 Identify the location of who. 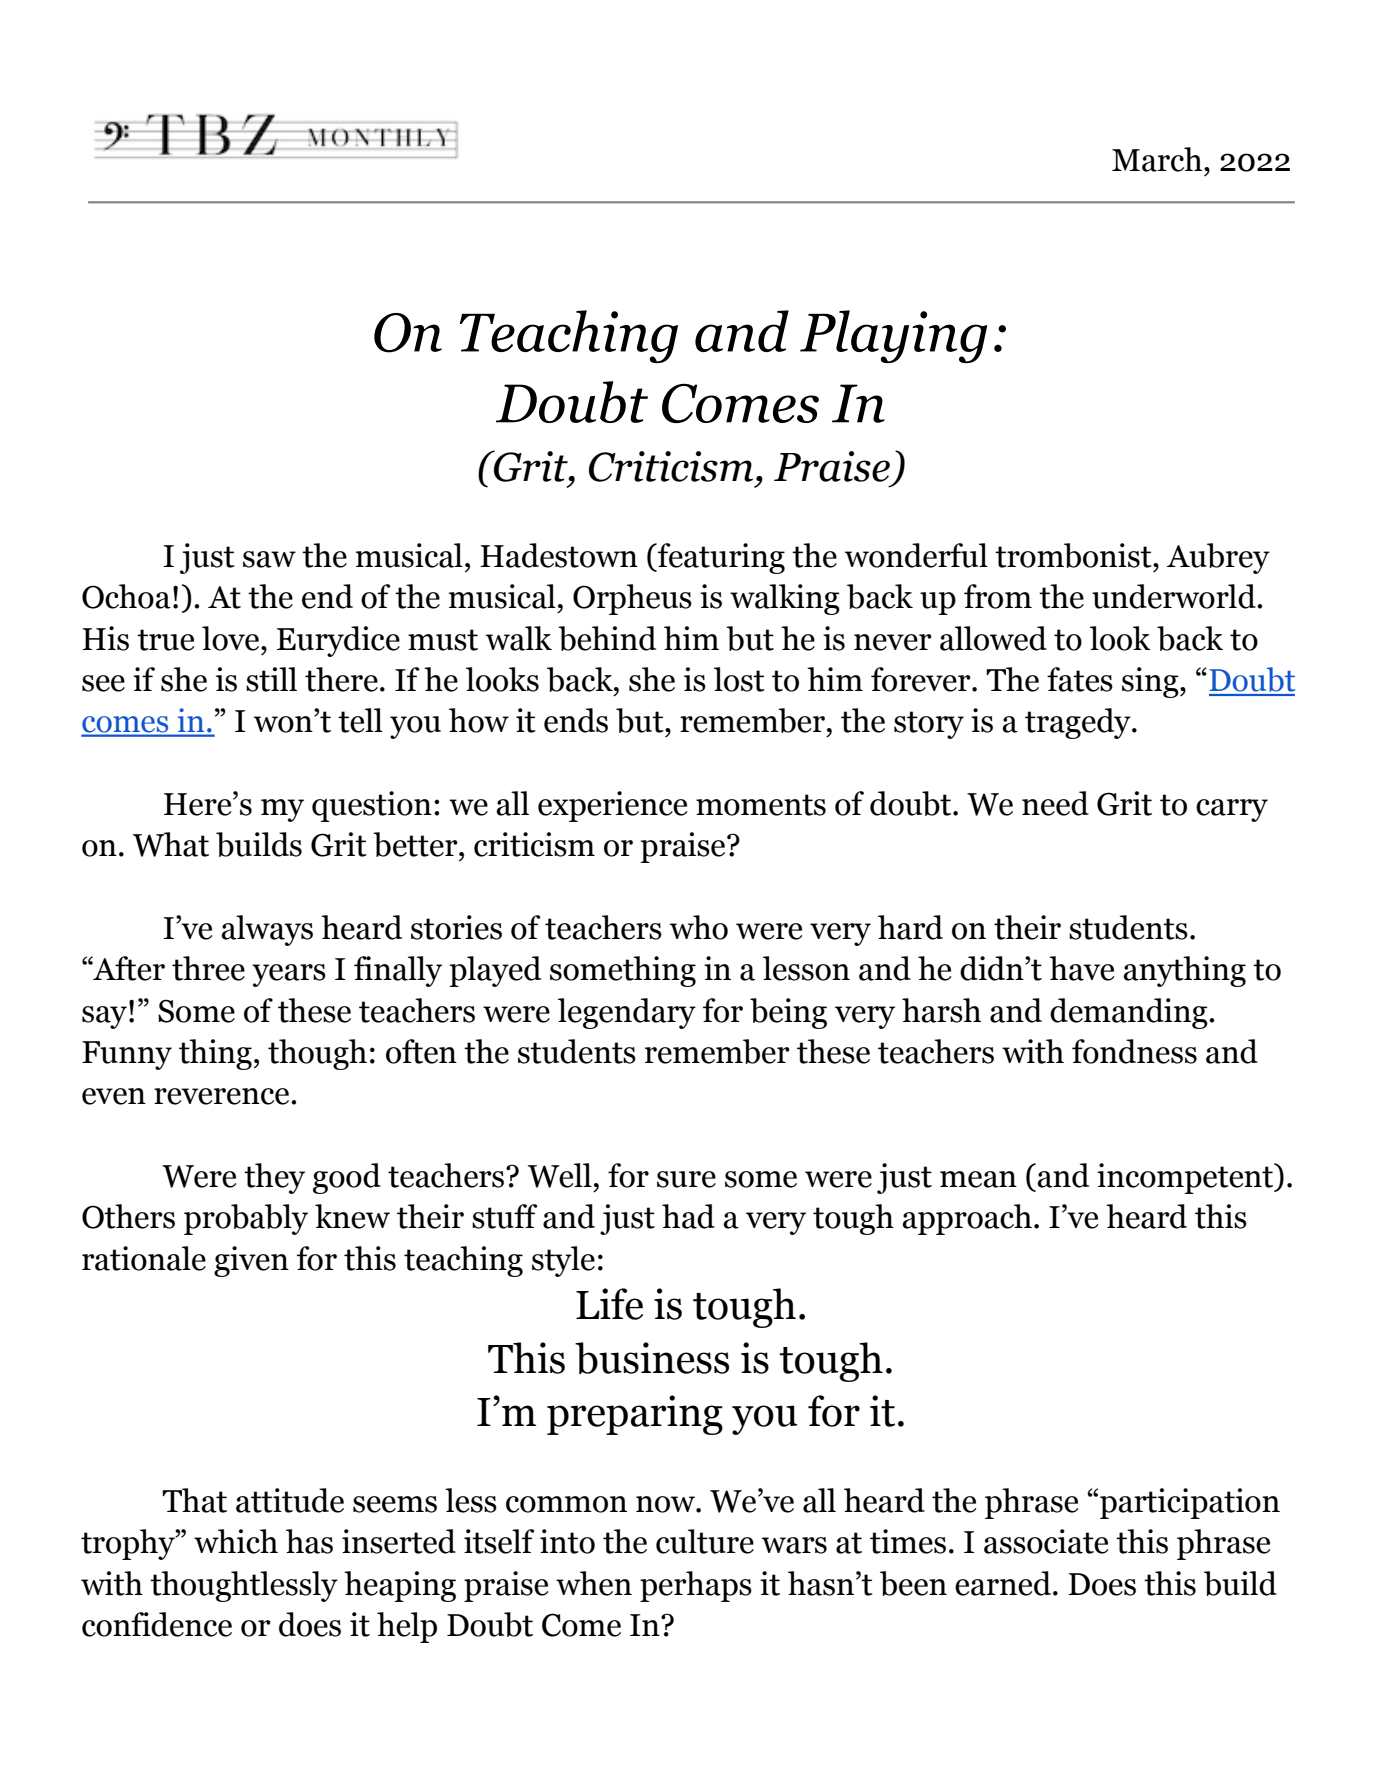
(699, 927).
